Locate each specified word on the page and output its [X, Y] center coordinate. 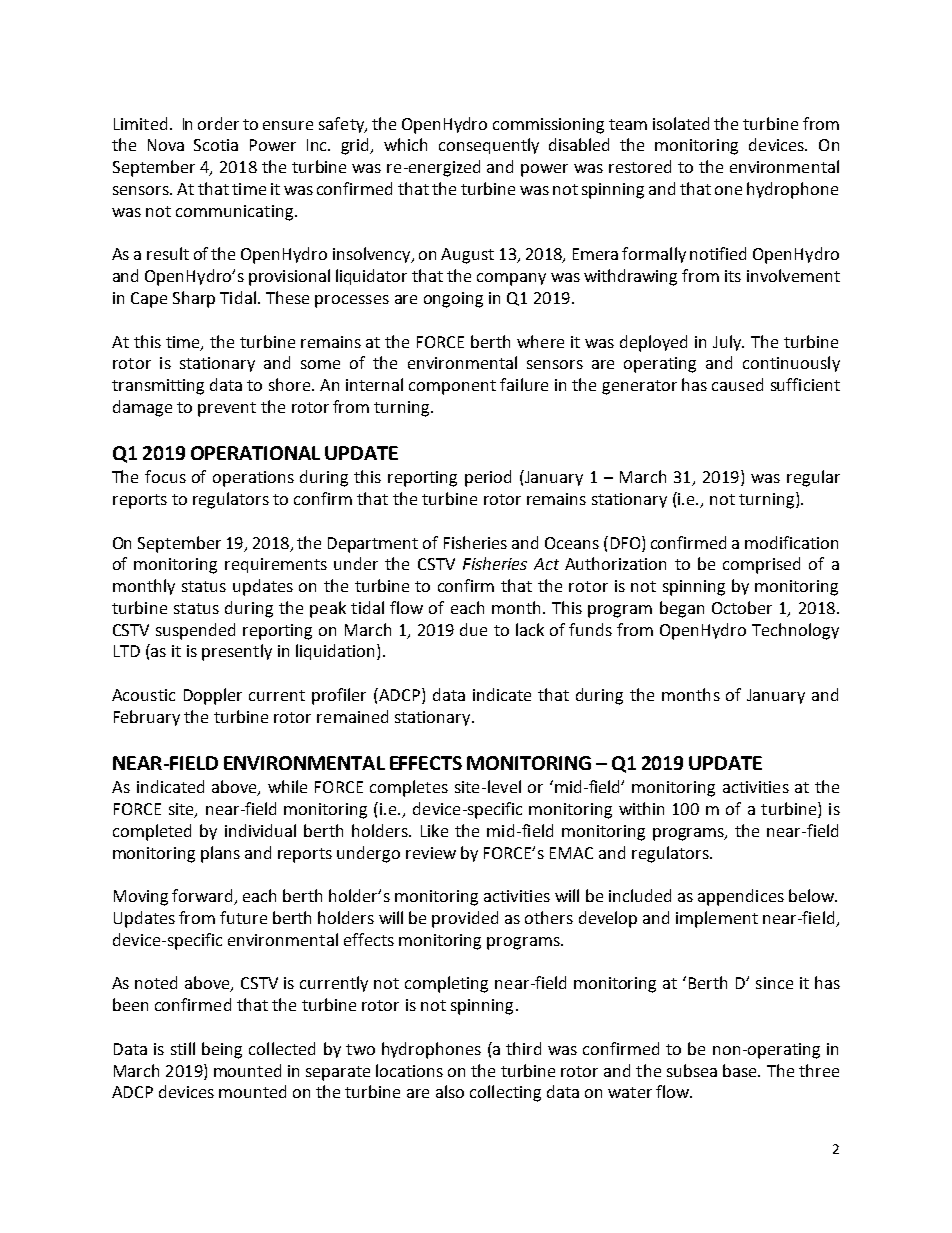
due [473, 629]
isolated [681, 123]
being [222, 1050]
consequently [489, 146]
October [742, 607]
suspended [195, 631]
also [450, 1091]
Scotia [216, 145]
